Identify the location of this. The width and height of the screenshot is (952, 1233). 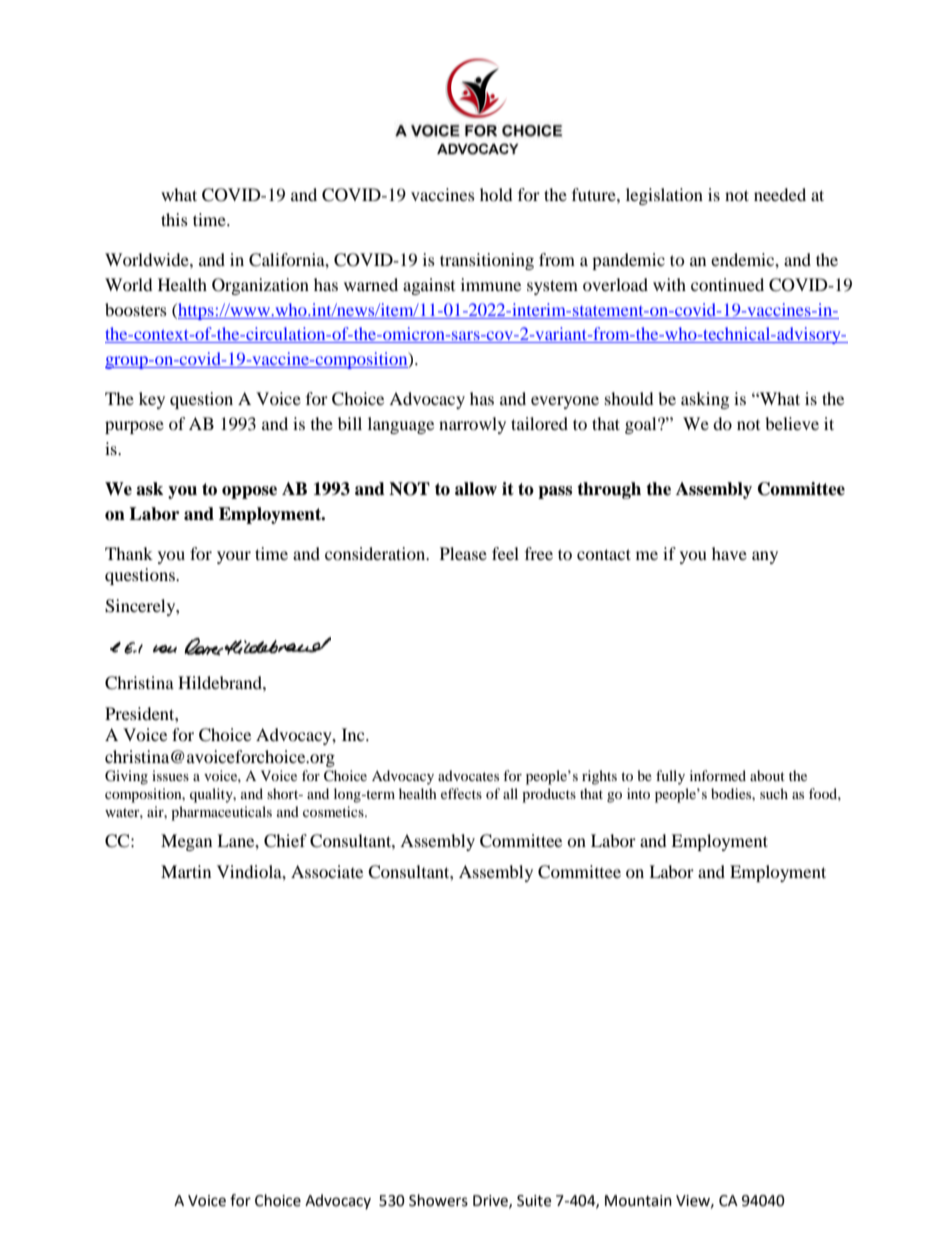
(174, 219).
